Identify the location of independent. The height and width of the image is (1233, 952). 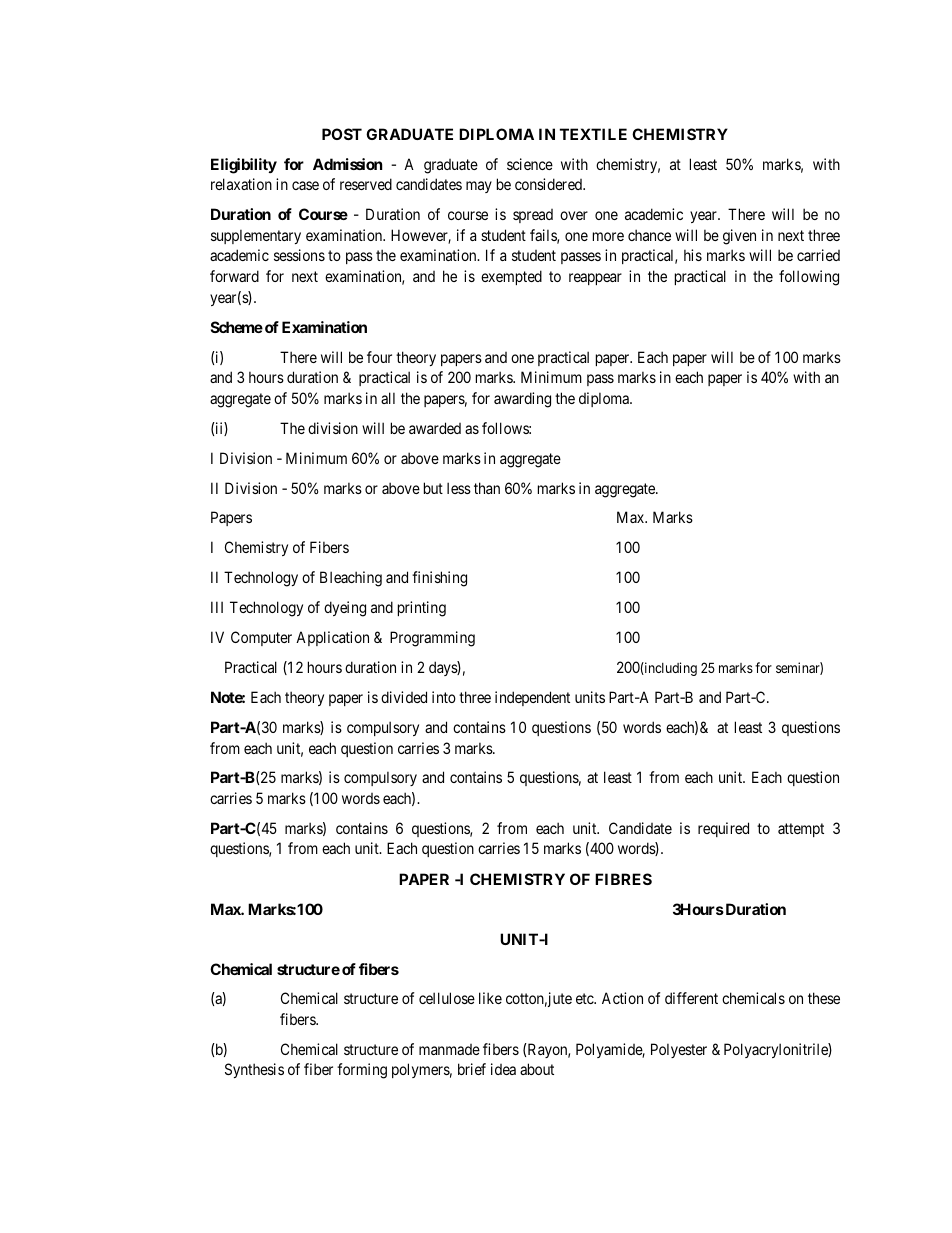
(532, 698).
